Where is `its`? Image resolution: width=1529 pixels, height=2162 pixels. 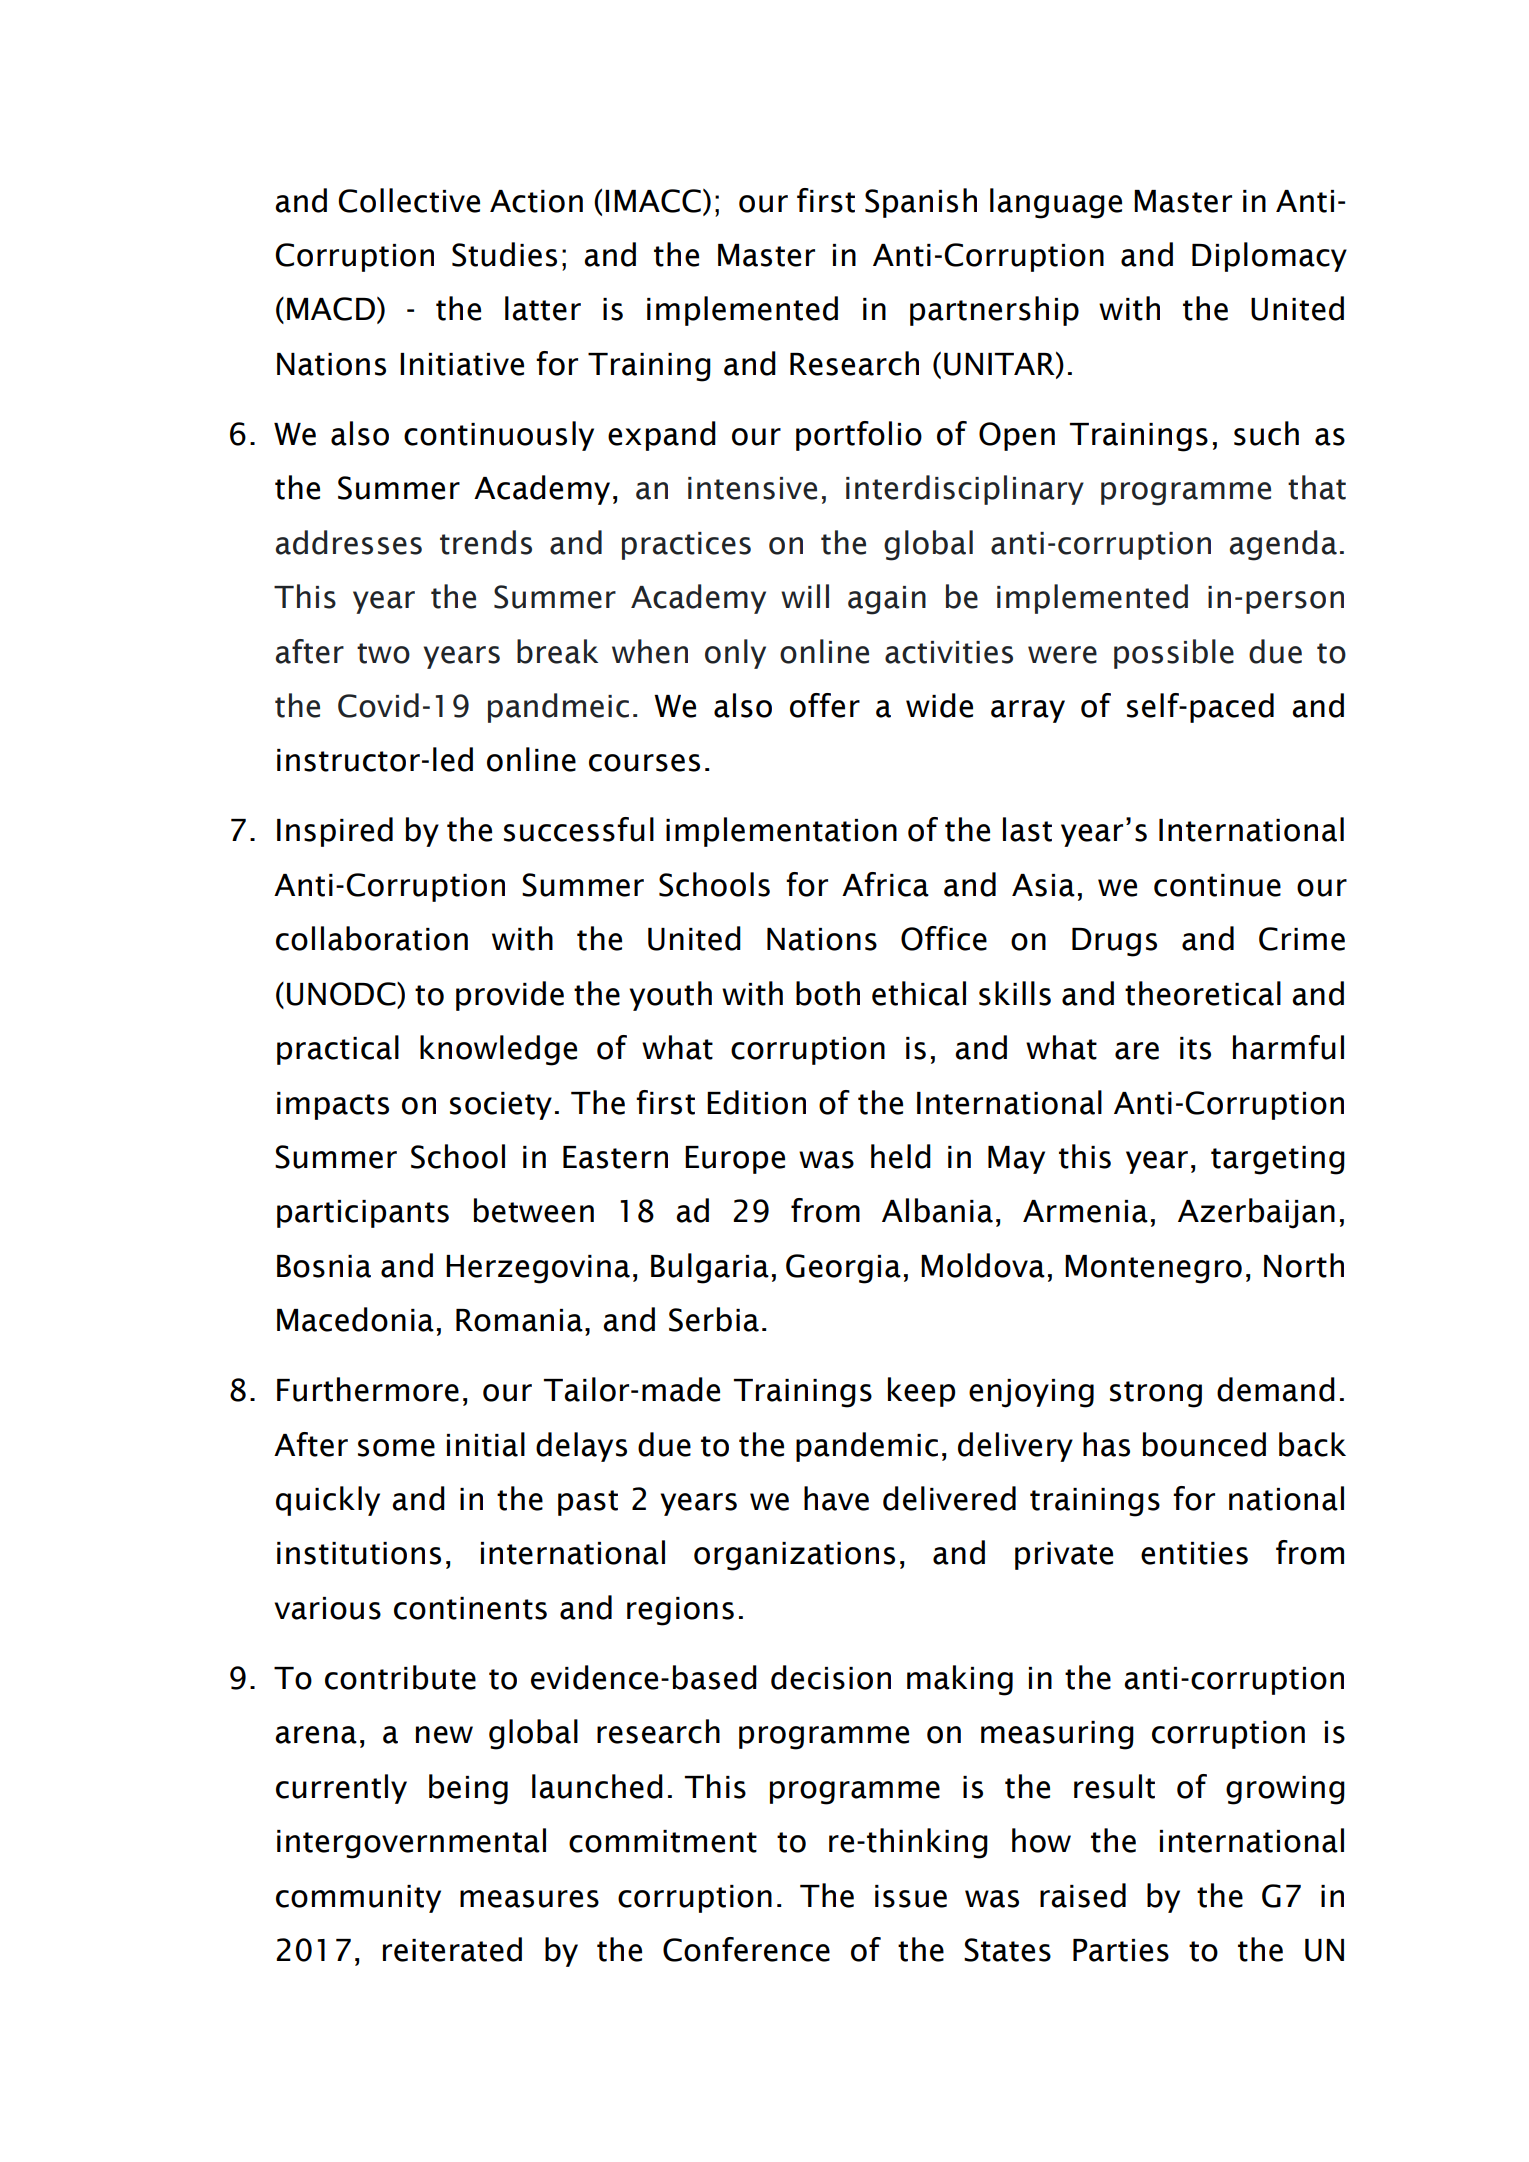 its is located at coordinates (1195, 1048).
